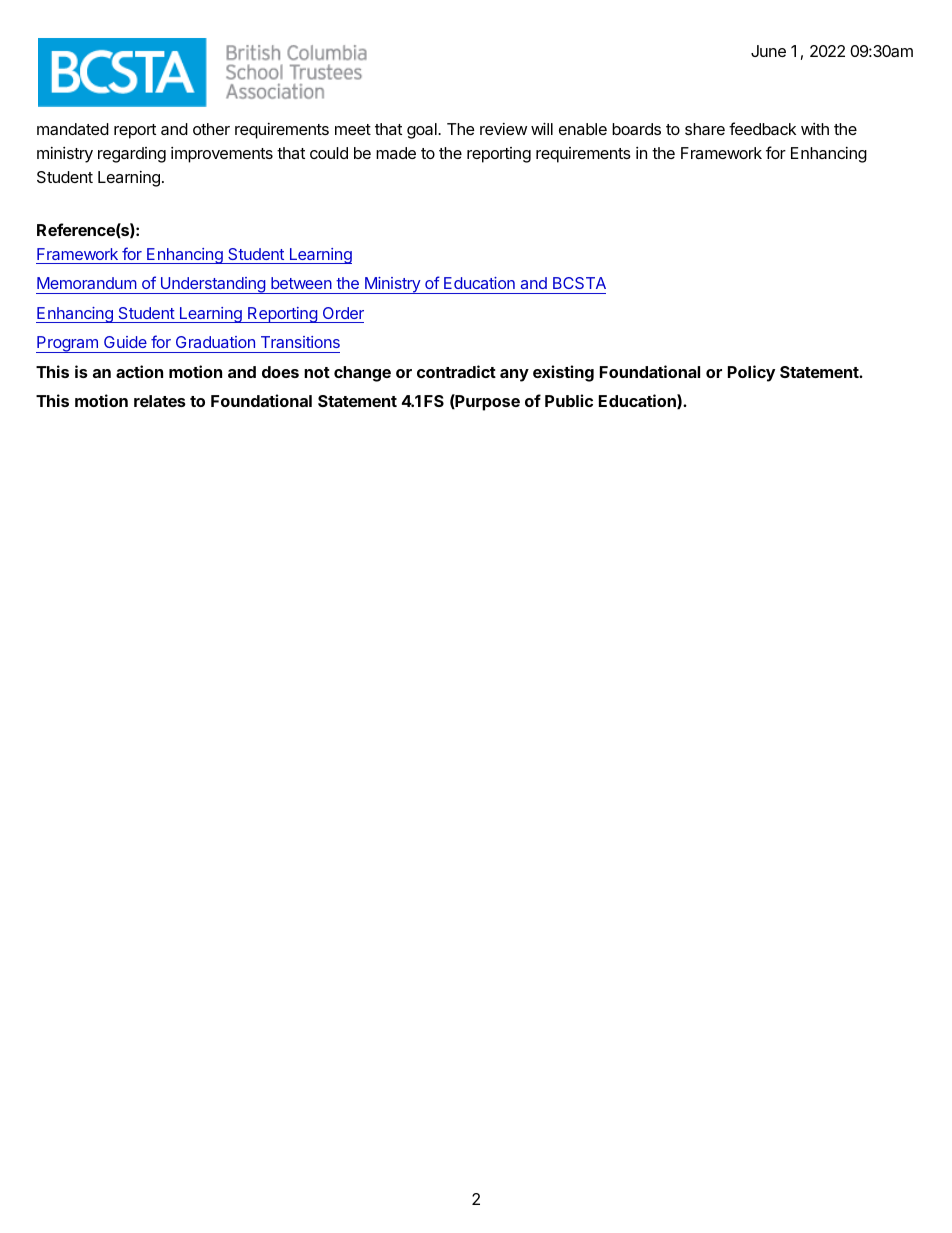  Describe the element at coordinates (343, 313) in the screenshot. I see `Order` at that location.
